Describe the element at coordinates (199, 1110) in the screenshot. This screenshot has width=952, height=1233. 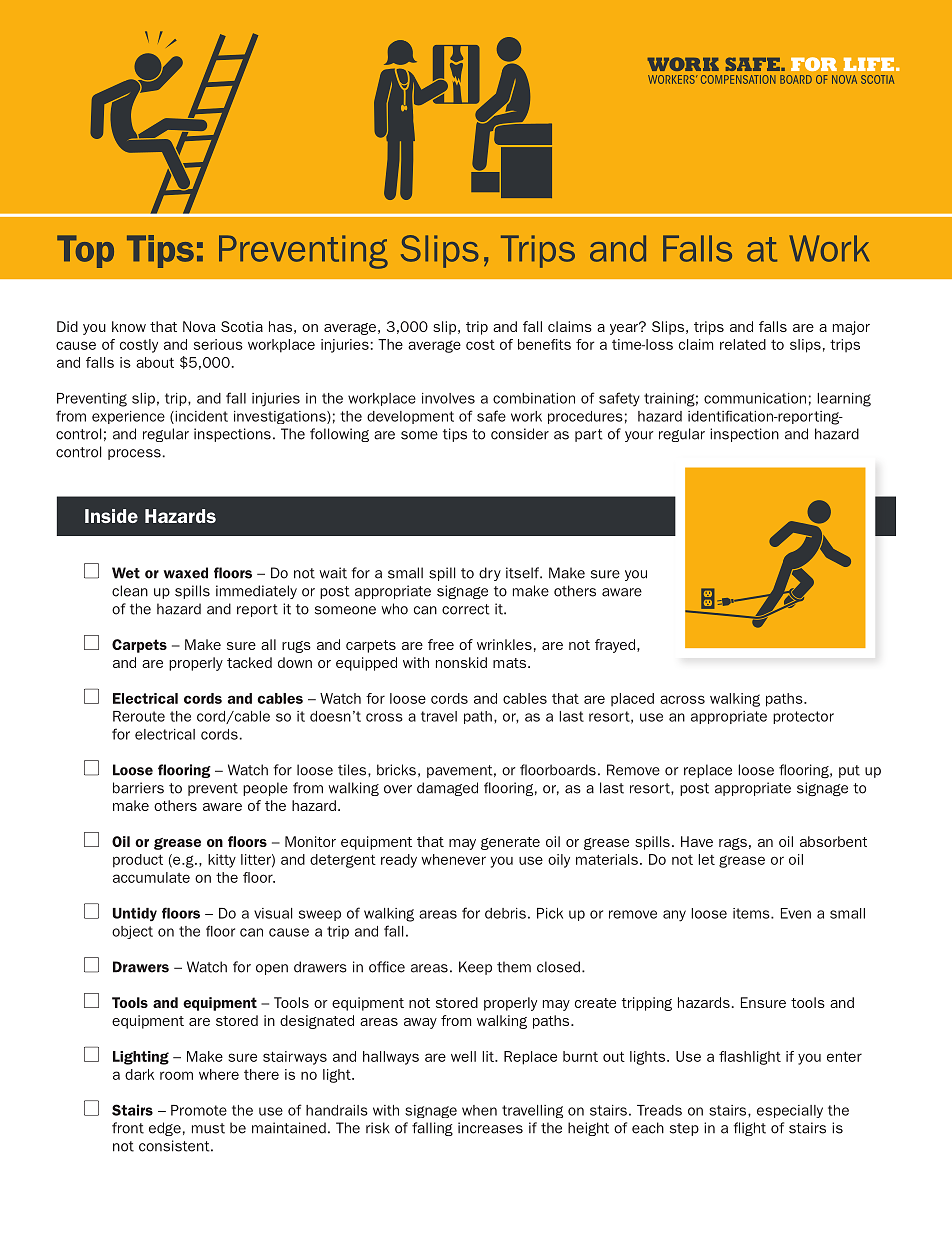
I see `Promote` at that location.
